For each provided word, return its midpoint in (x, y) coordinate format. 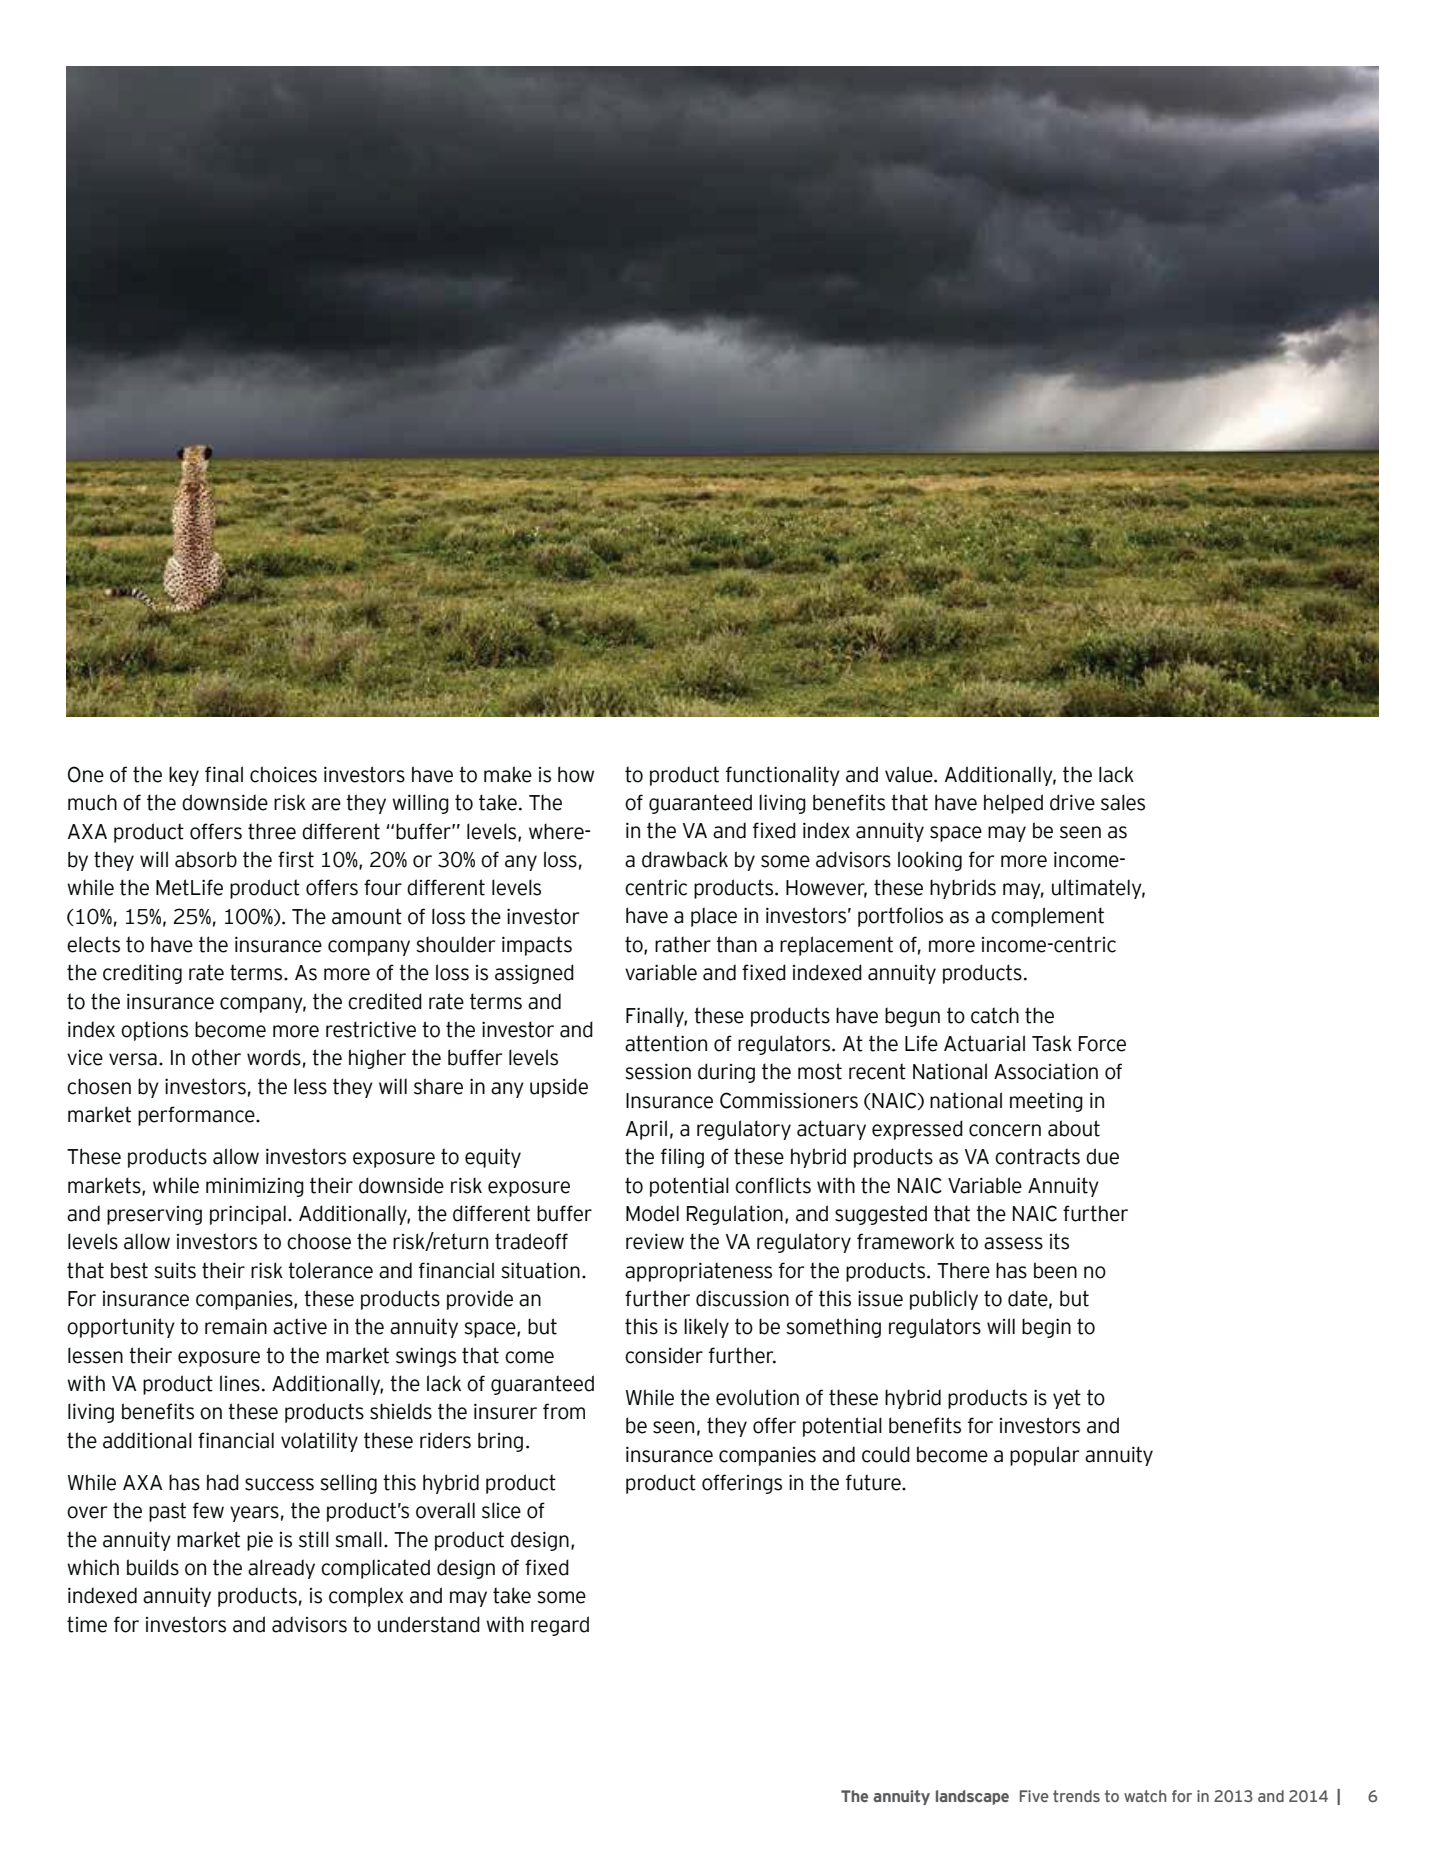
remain (236, 1326)
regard (560, 1626)
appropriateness (698, 1272)
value (910, 774)
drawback (685, 859)
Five (1034, 1796)
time (87, 1624)
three (272, 831)
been (1055, 1270)
